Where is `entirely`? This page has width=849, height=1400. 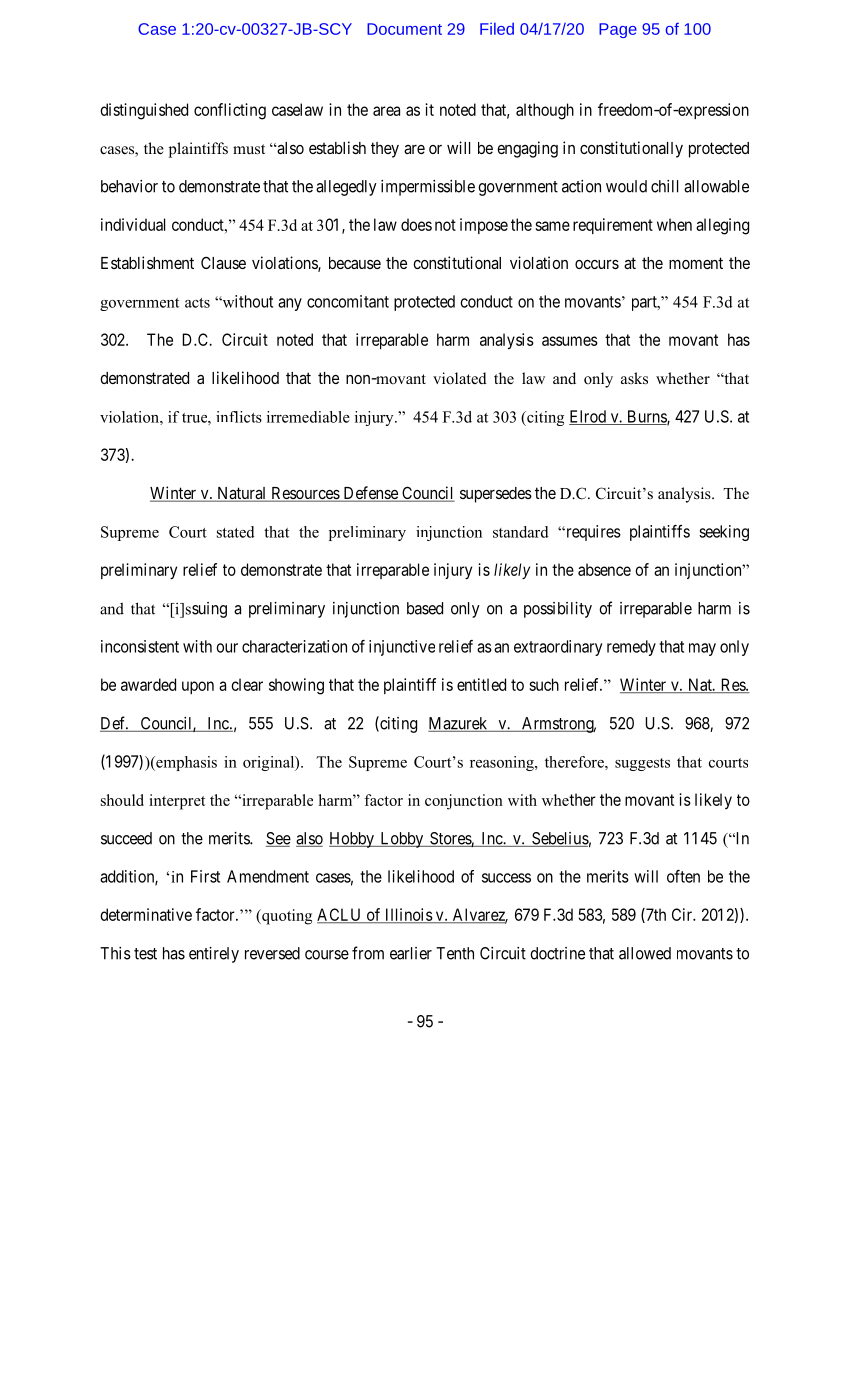
entirely is located at coordinates (214, 955).
